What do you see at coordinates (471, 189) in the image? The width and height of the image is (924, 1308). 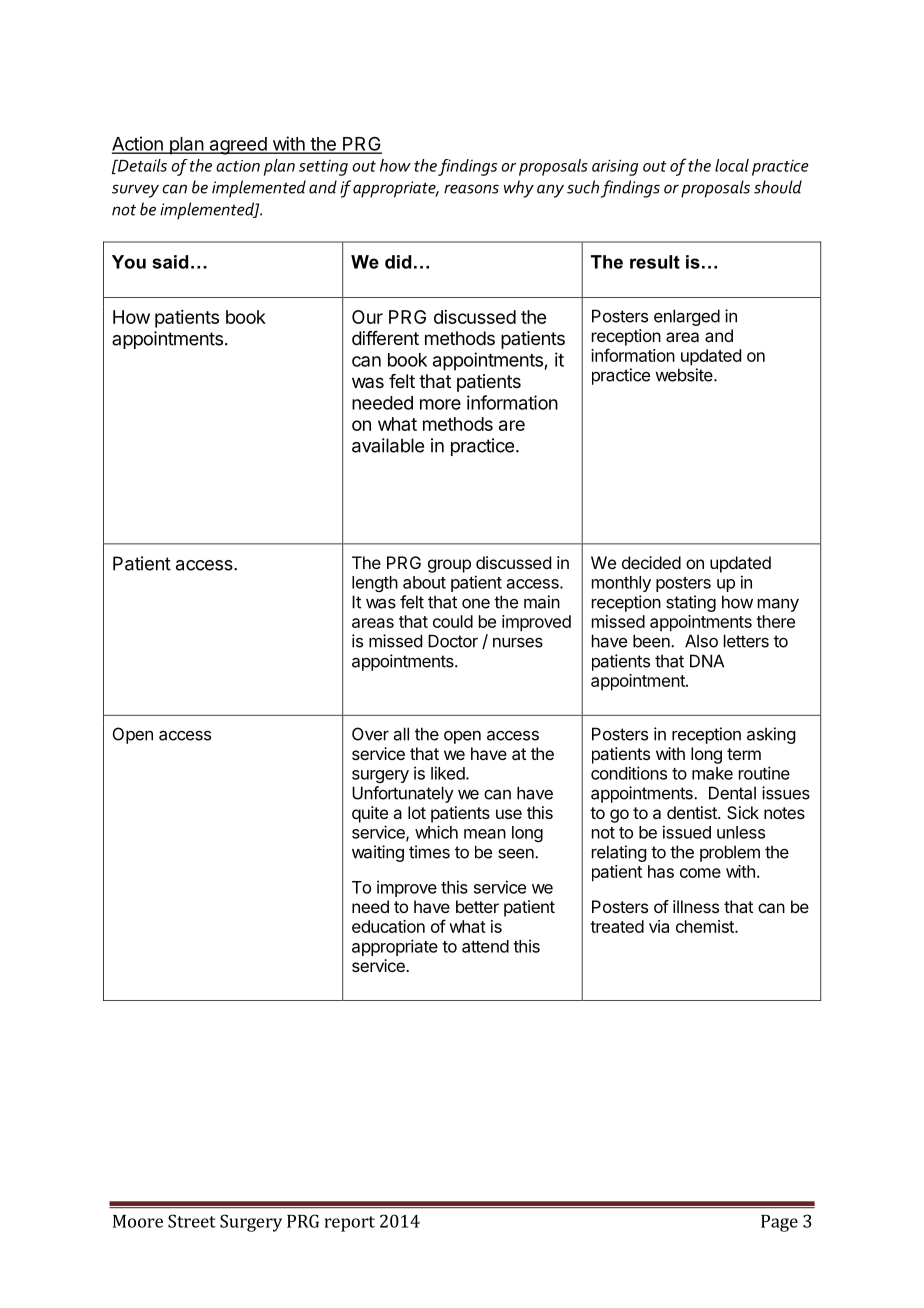 I see `reasons` at bounding box center [471, 189].
